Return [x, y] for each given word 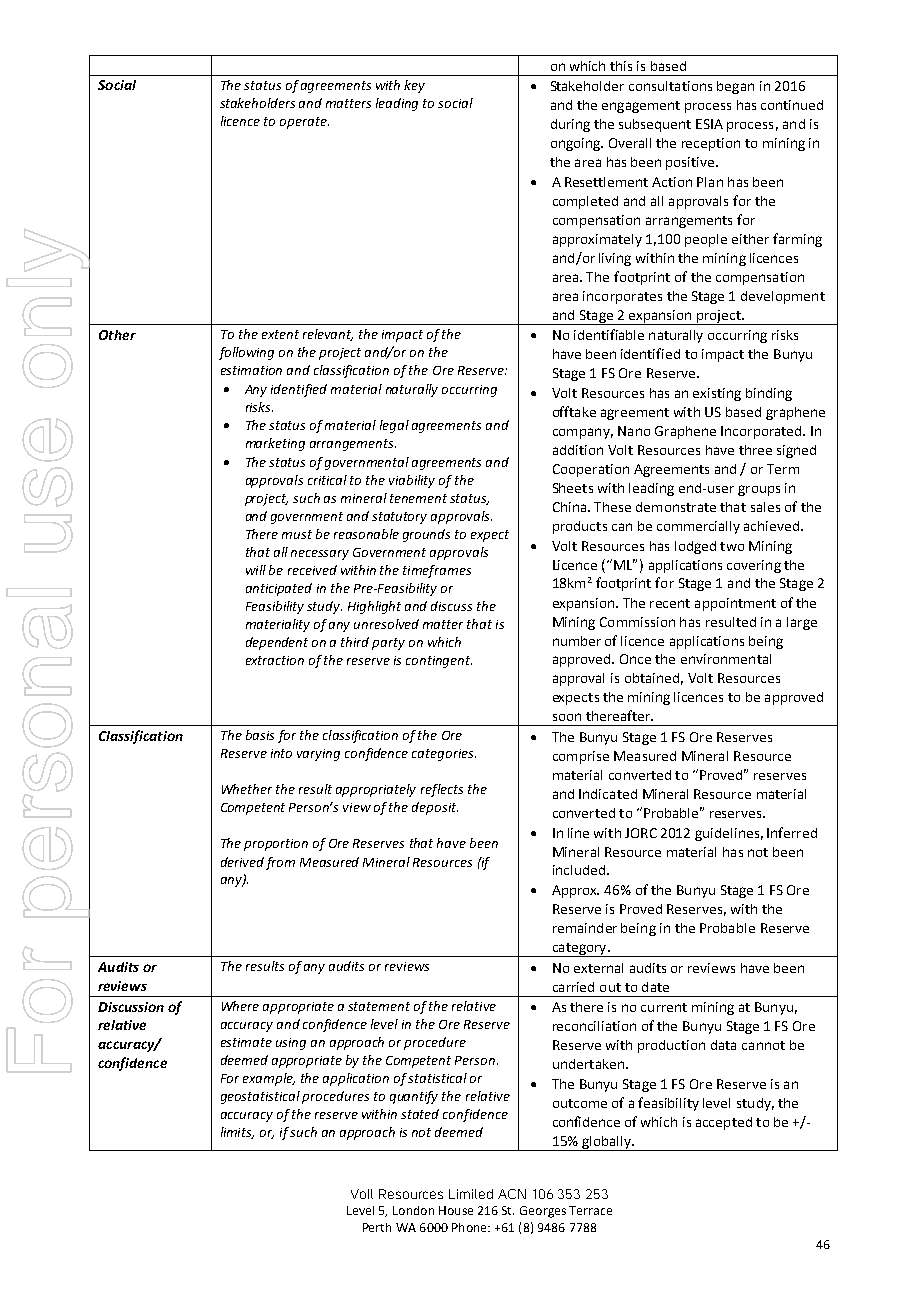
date [655, 987]
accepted [724, 1123]
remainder [585, 928]
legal [394, 426]
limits [237, 1133]
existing [717, 394]
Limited [471, 1194]
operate [304, 123]
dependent [277, 643]
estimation [251, 370]
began [735, 87]
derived [242, 862]
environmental [726, 659]
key [414, 86]
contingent [439, 662]
